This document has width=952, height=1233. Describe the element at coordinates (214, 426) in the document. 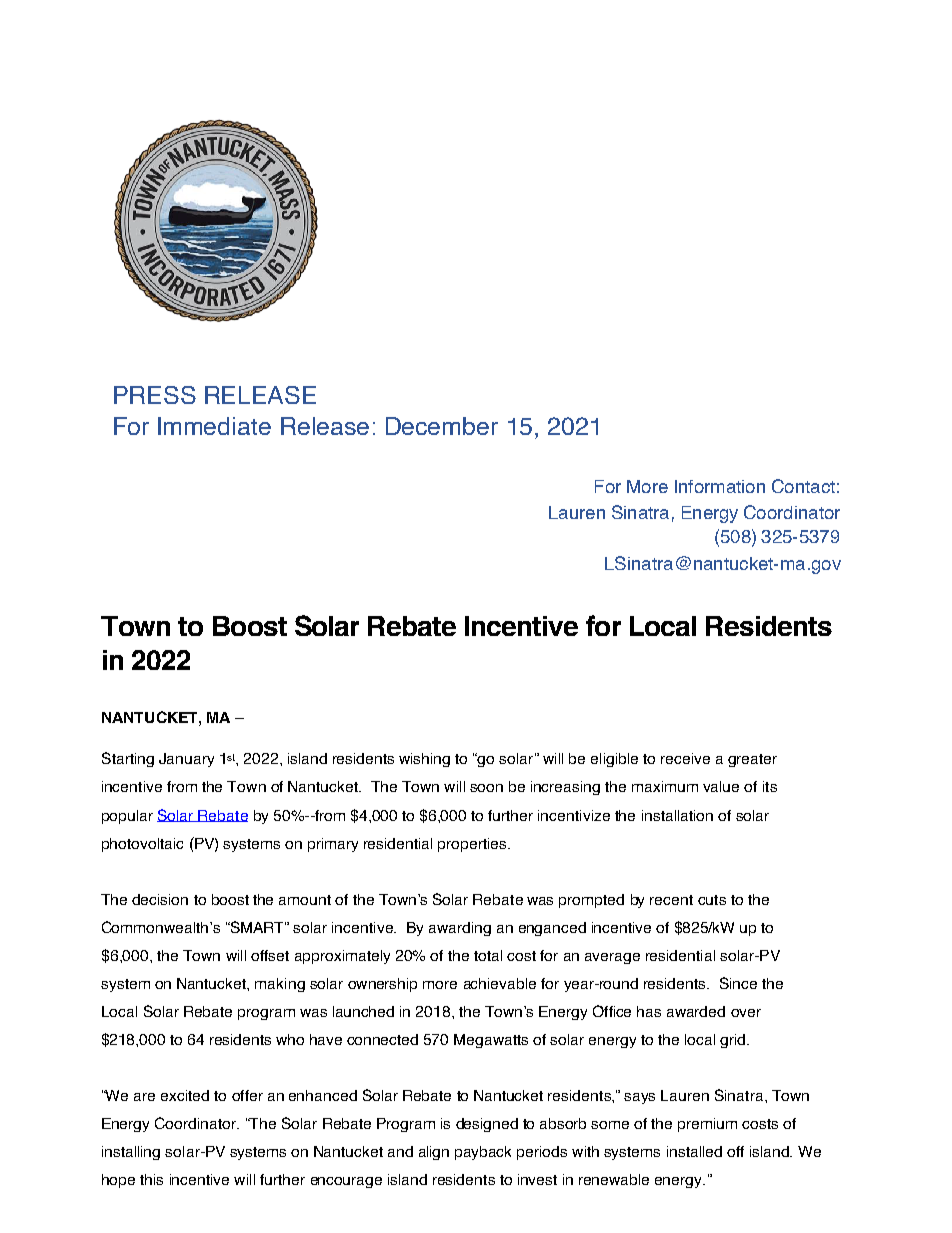

I see `Immediate` at that location.
